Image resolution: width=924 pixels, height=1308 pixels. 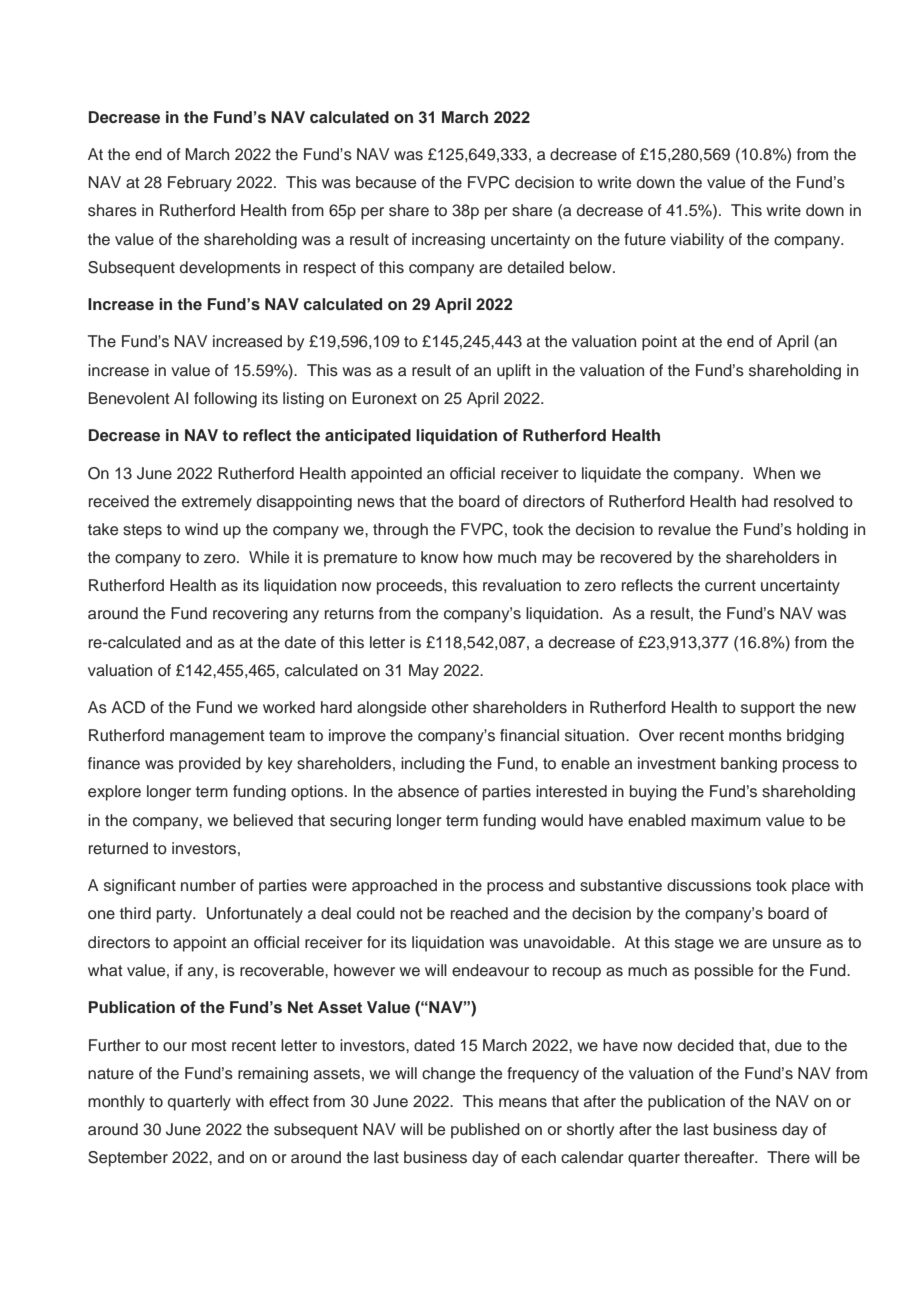 I want to click on increasing, so click(x=448, y=241).
